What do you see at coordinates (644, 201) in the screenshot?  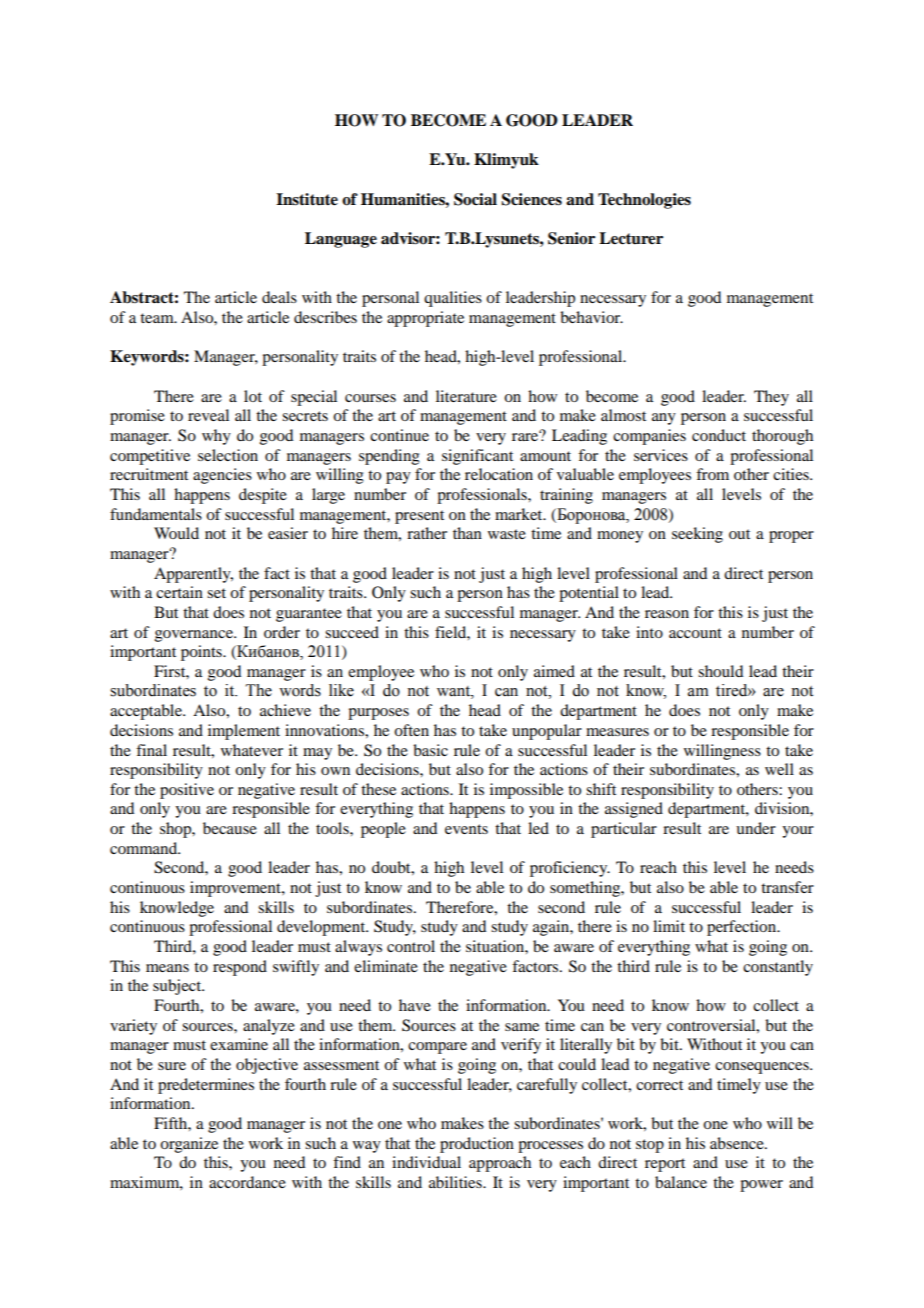 I see `Technologies` at bounding box center [644, 201].
